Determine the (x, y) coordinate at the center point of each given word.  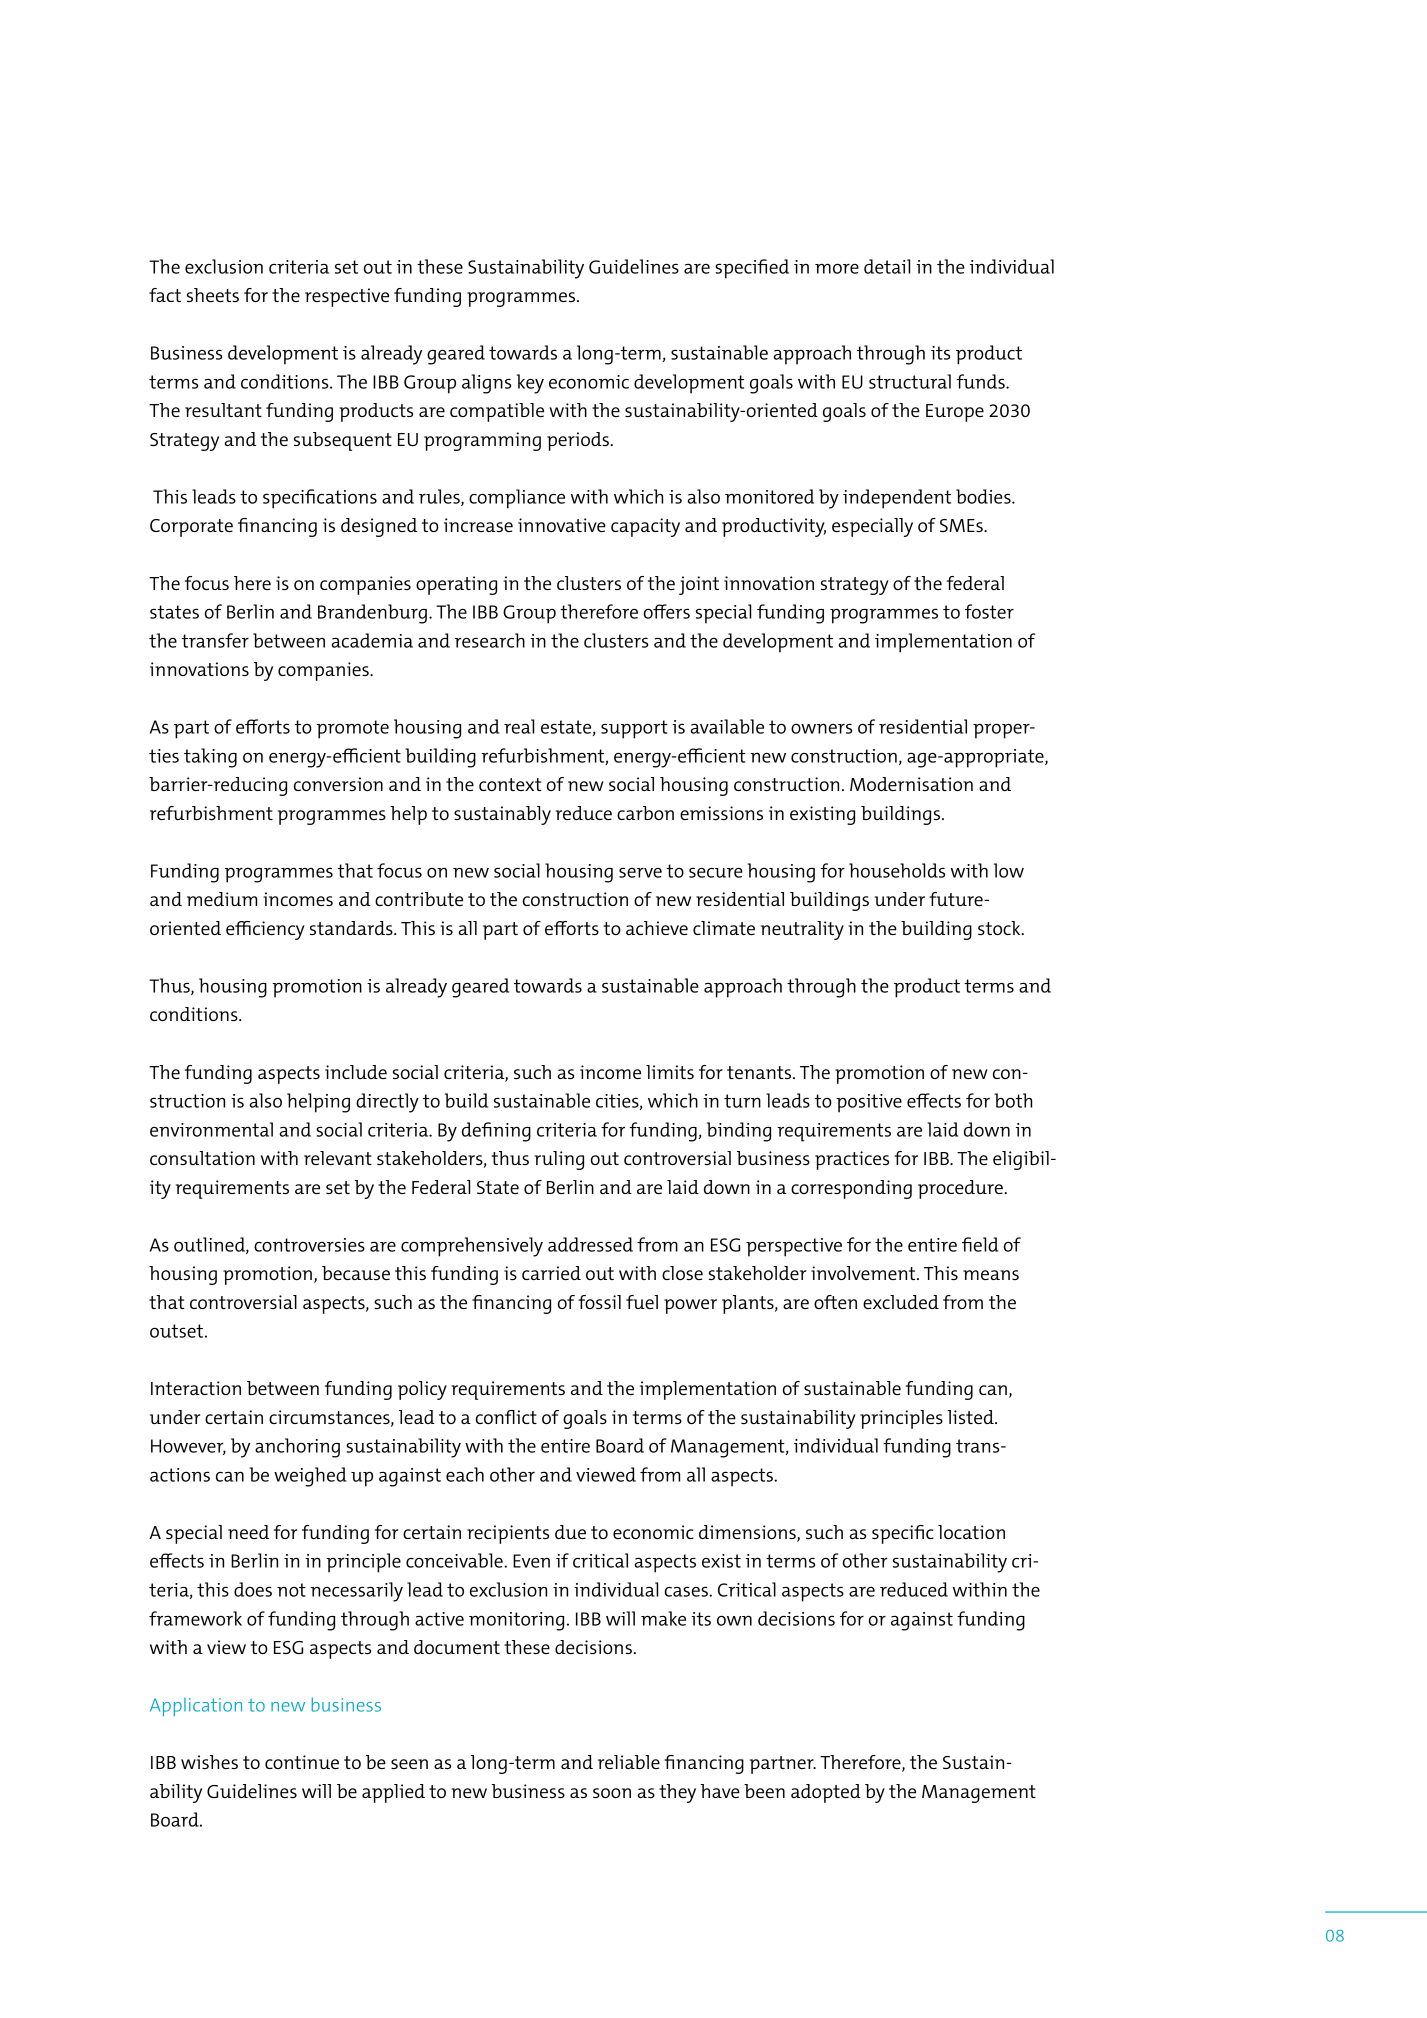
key (530, 384)
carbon (645, 813)
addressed (590, 1244)
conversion (338, 784)
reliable (629, 1762)
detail (887, 266)
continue (302, 1762)
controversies (309, 1245)
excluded (901, 1302)
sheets (213, 295)
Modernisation (911, 784)
